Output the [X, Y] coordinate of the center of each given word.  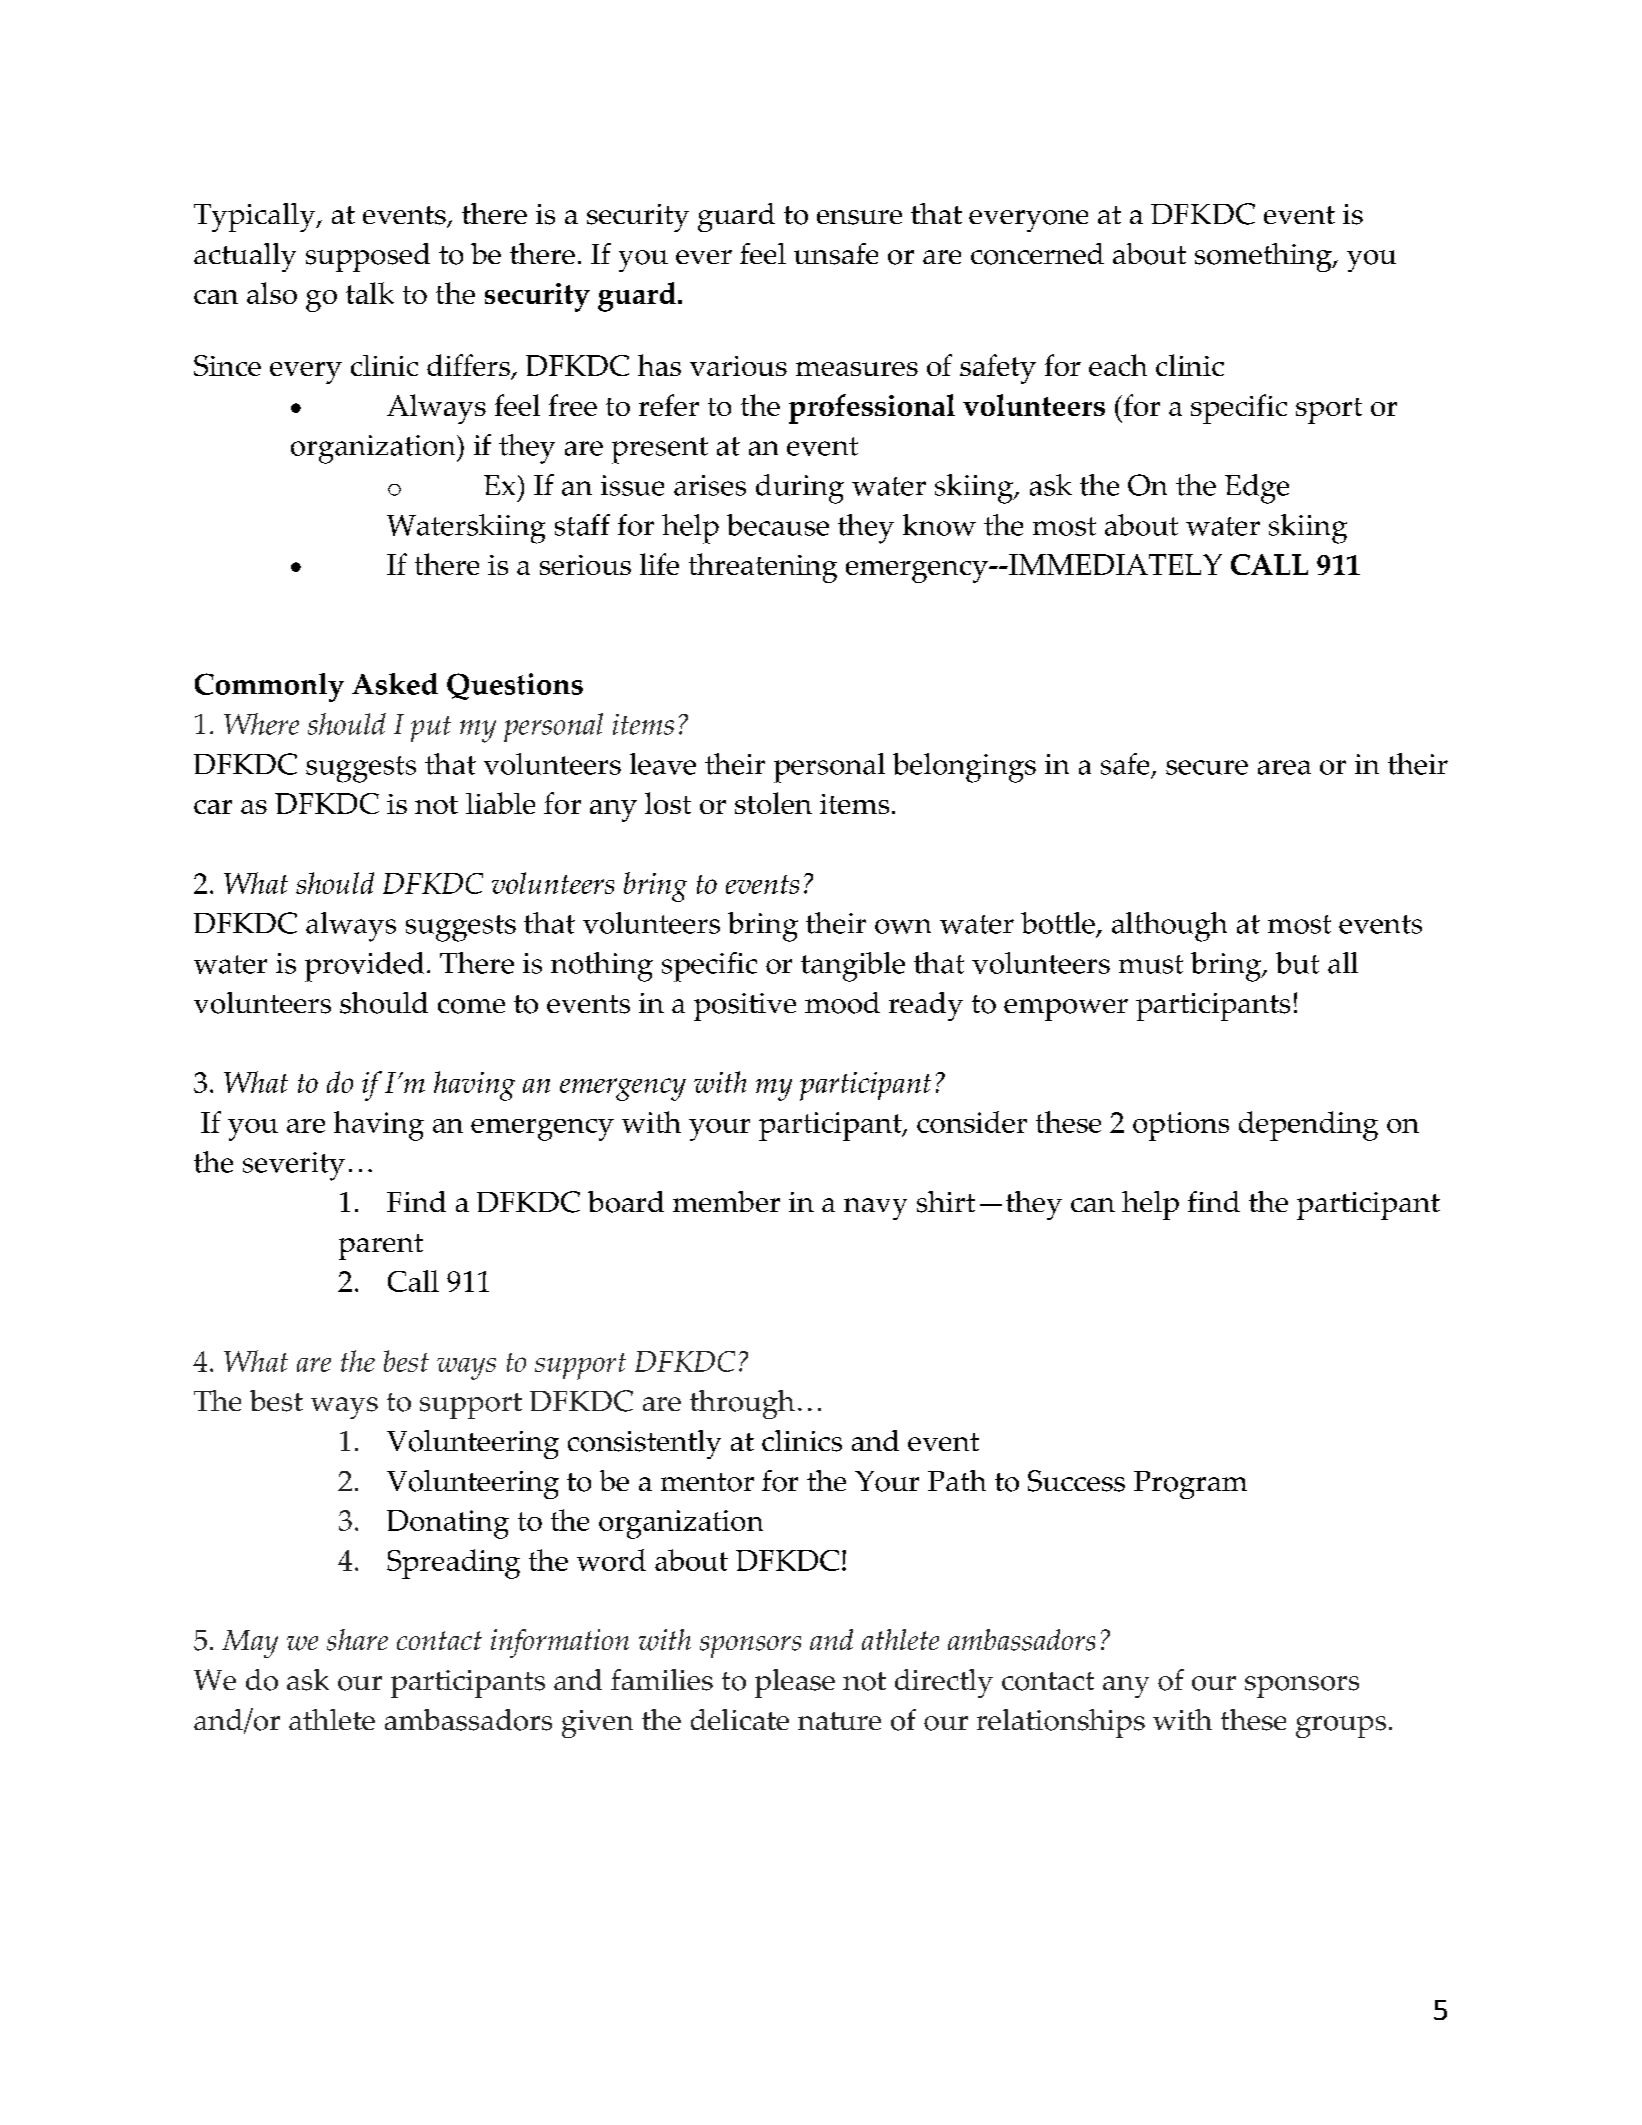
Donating [448, 1524]
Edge [1257, 489]
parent [381, 1247]
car [213, 807]
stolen [773, 803]
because [778, 525]
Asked [395, 684]
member [726, 1201]
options [1181, 1126]
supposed [368, 257]
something [1264, 257]
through [742, 1404]
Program [1190, 1485]
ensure [859, 217]
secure [1207, 767]
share [357, 1640]
